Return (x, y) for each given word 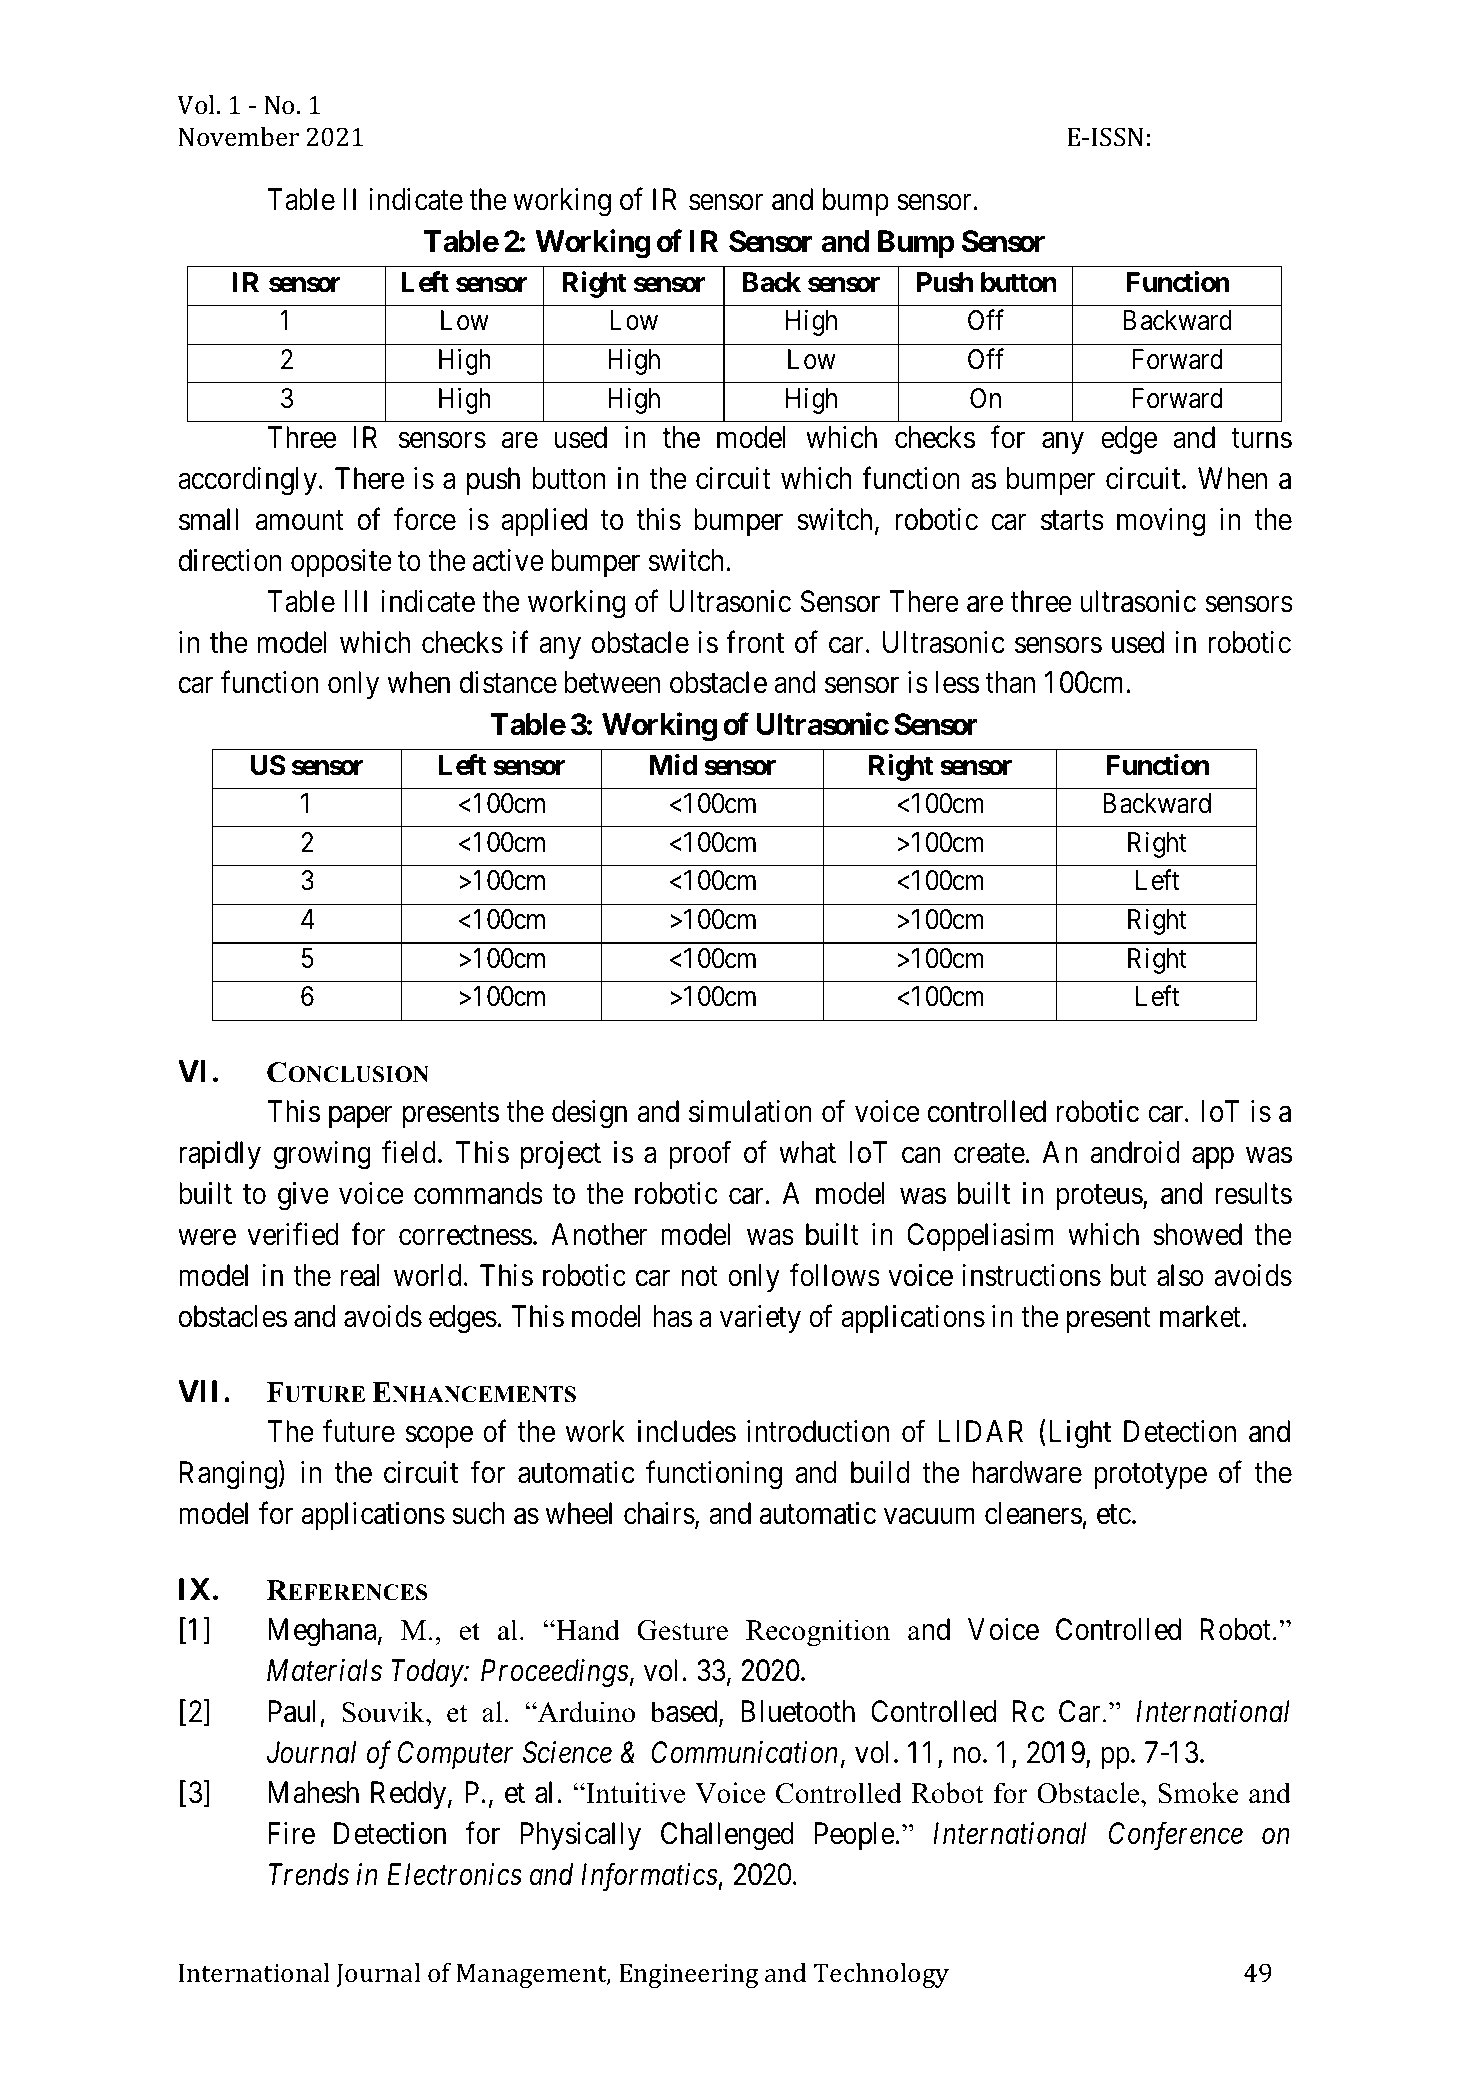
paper (361, 1117)
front (755, 642)
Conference (1176, 1836)
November (238, 136)
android (1135, 1152)
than (1010, 682)
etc (1114, 1515)
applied (544, 522)
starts (1072, 521)
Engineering (688, 1976)
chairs (659, 1513)
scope (439, 1437)
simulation (750, 1111)
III (356, 601)
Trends (309, 1874)
